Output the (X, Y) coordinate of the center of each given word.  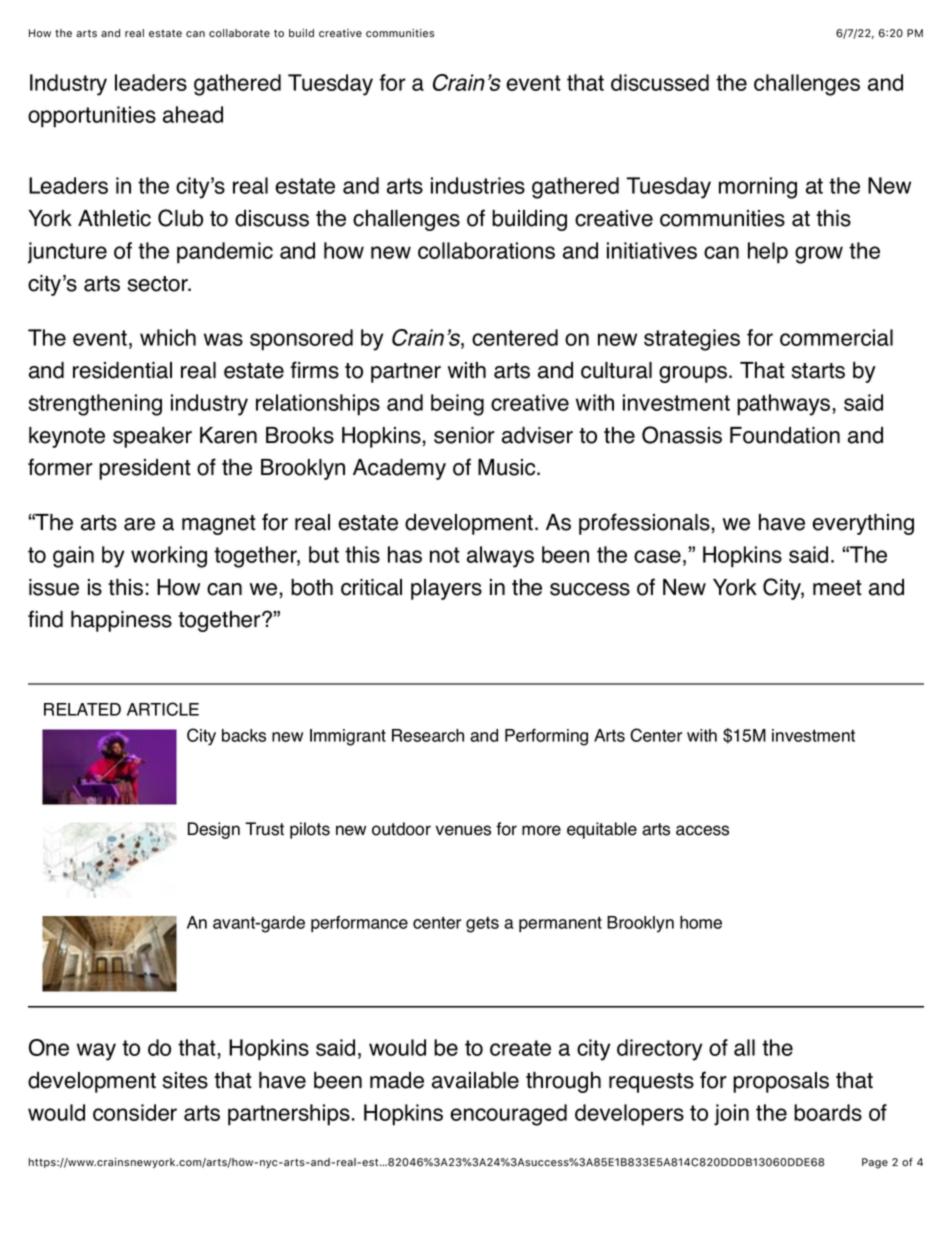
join (731, 1115)
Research (428, 735)
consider (135, 1112)
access (702, 830)
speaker (152, 437)
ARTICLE (163, 709)
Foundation (785, 435)
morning (758, 188)
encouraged (508, 1115)
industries (478, 185)
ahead (193, 114)
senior (464, 435)
